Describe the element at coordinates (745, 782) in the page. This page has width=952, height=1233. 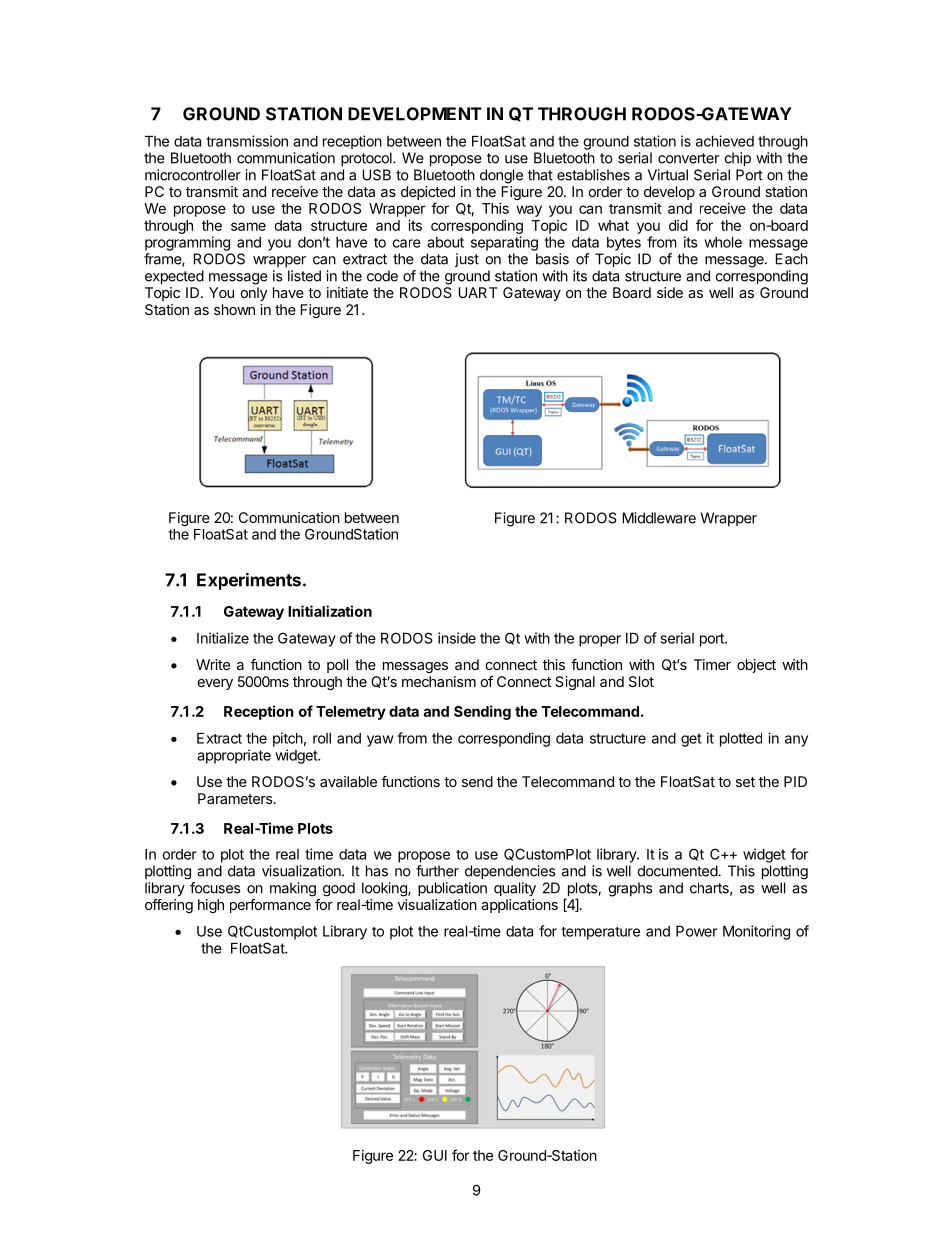
I see `set` at that location.
